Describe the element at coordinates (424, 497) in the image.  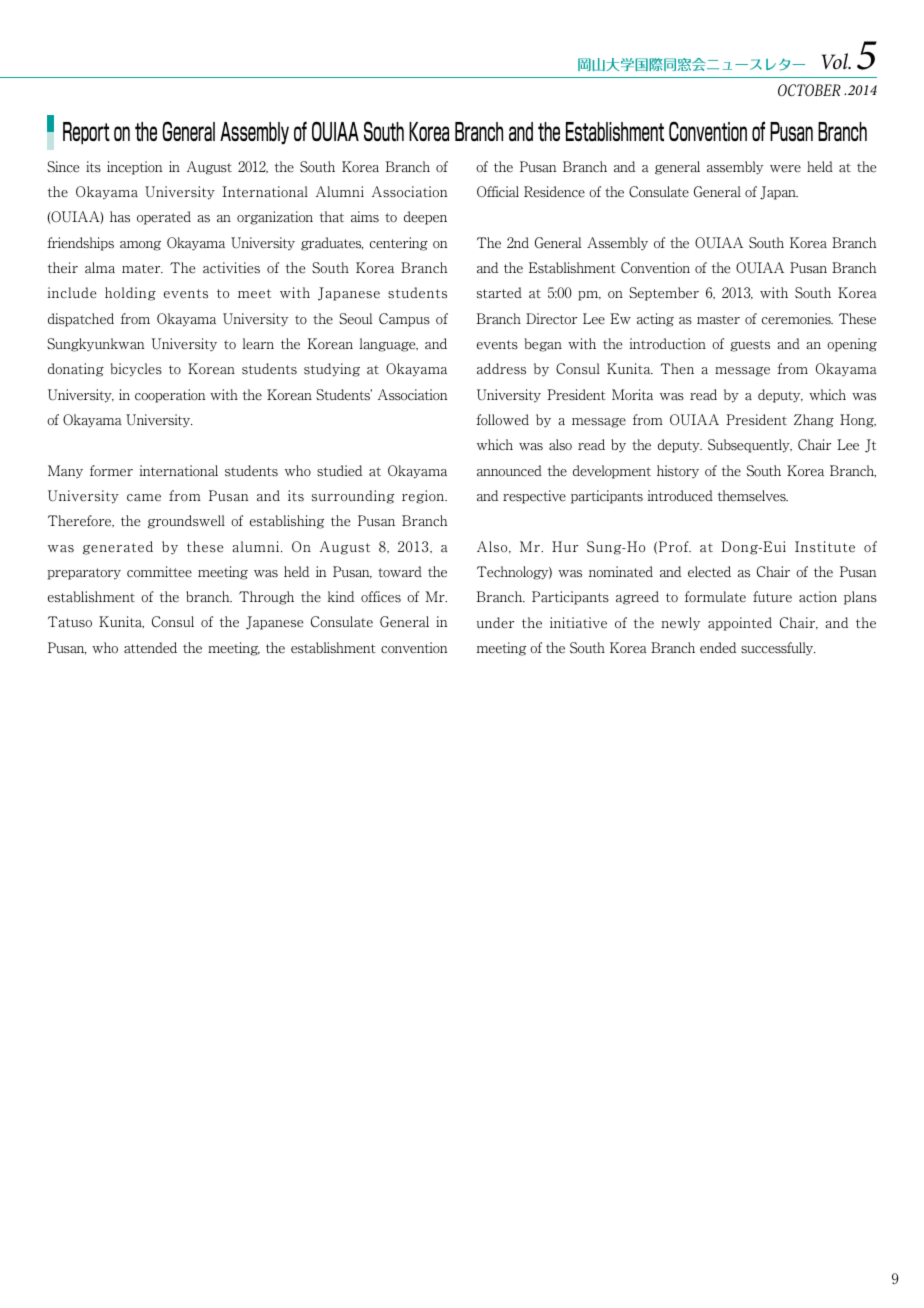
I see `region` at that location.
